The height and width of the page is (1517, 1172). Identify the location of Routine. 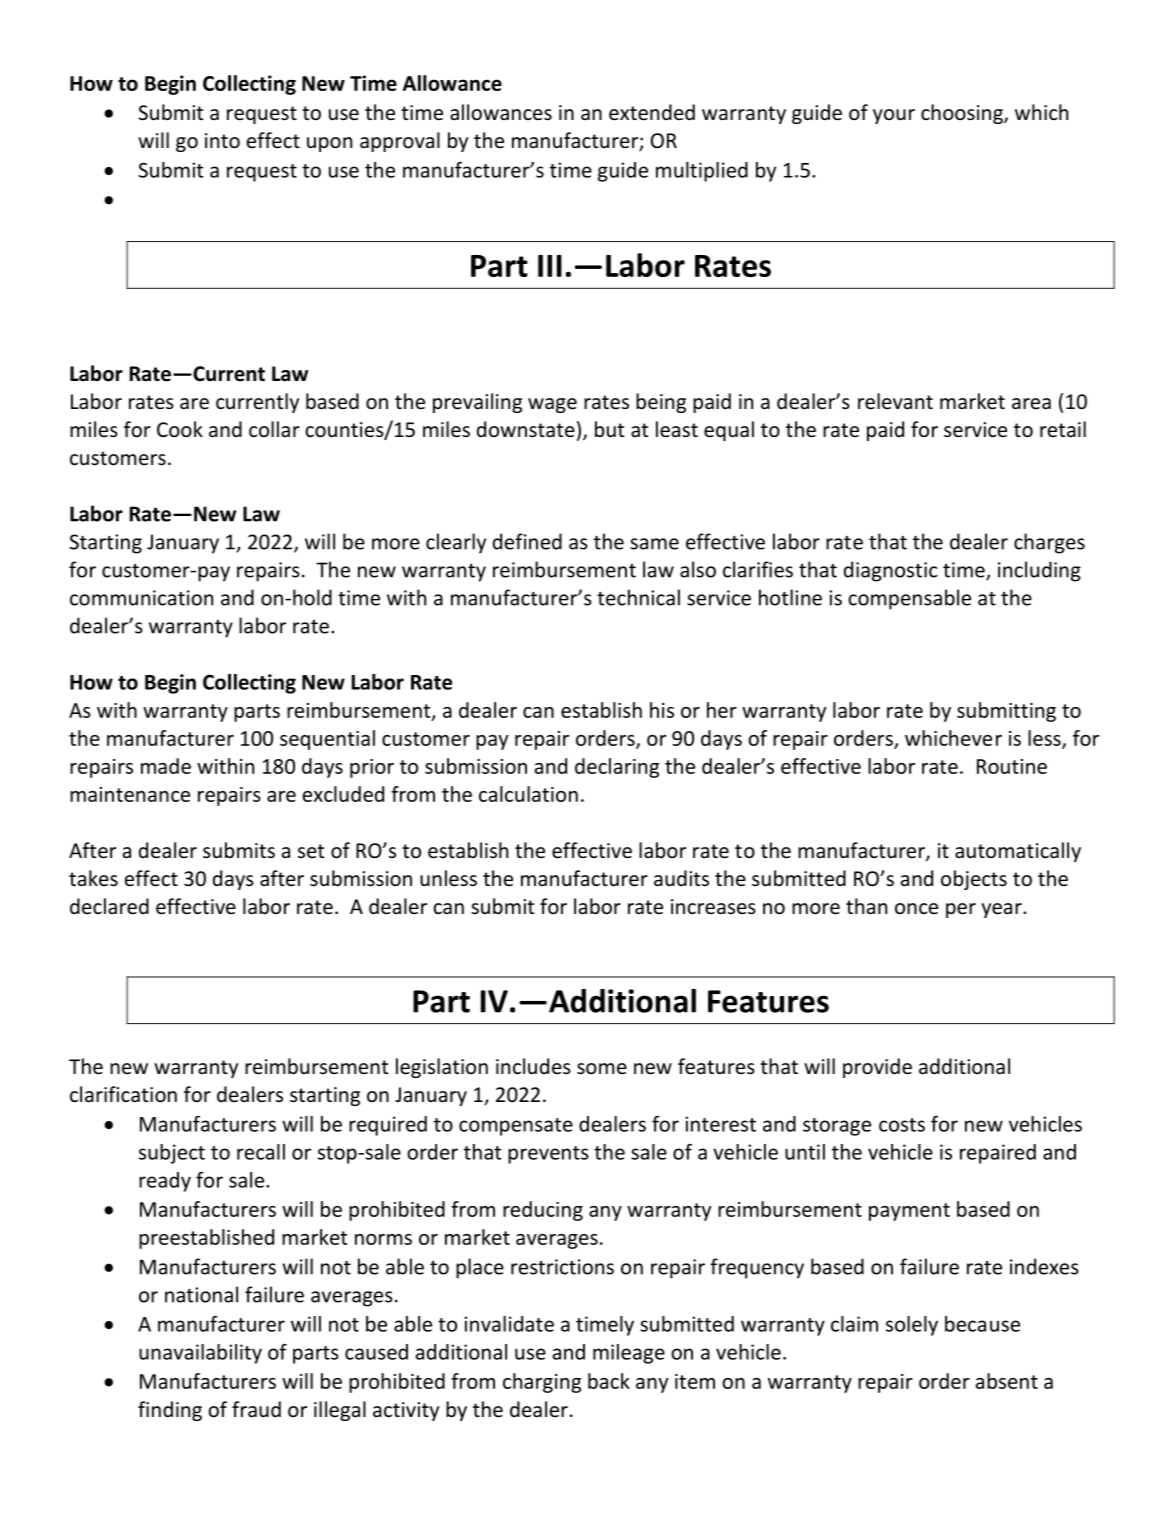
(1012, 766).
